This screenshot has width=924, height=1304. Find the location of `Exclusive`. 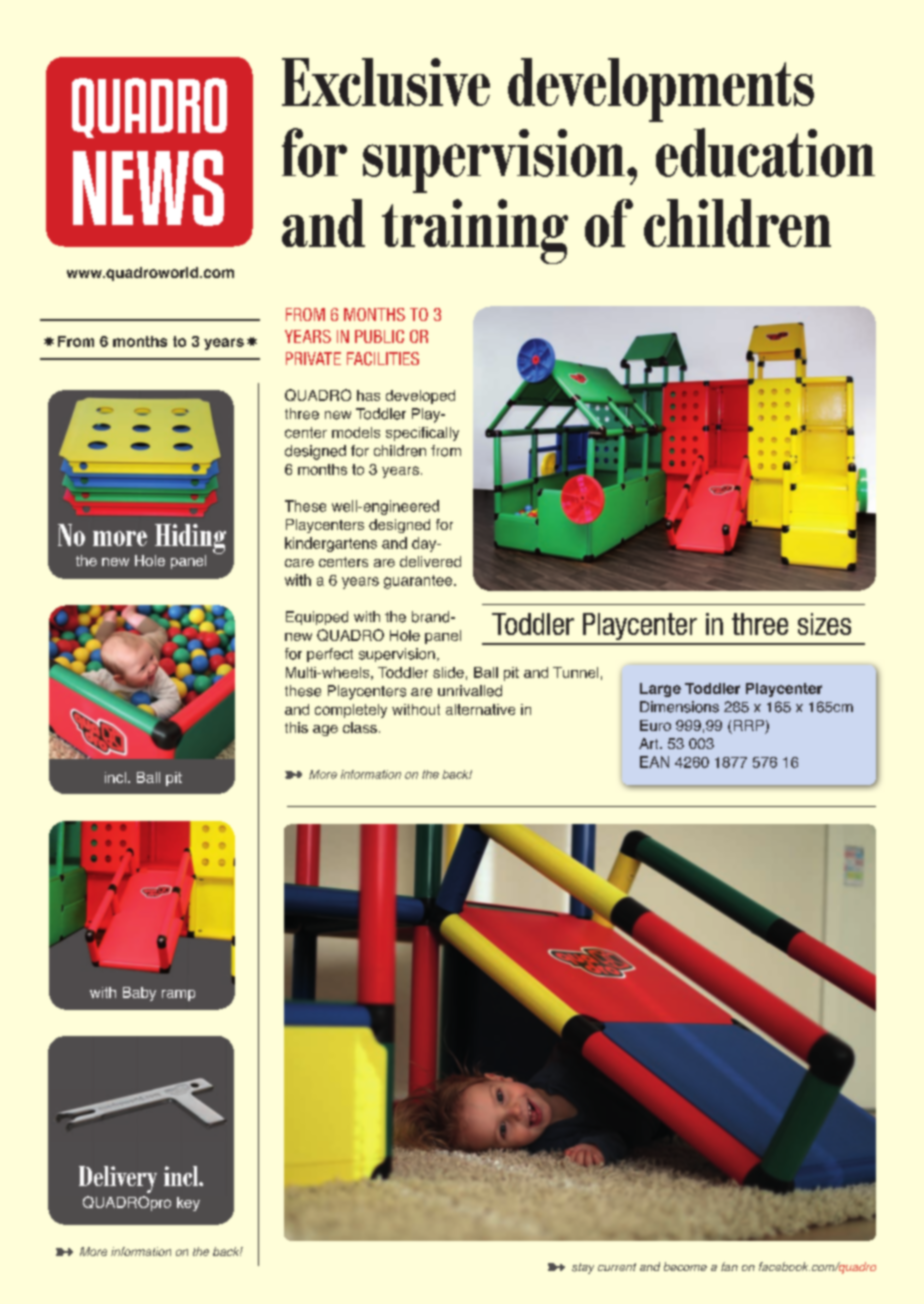

Exclusive is located at coordinates (386, 82).
